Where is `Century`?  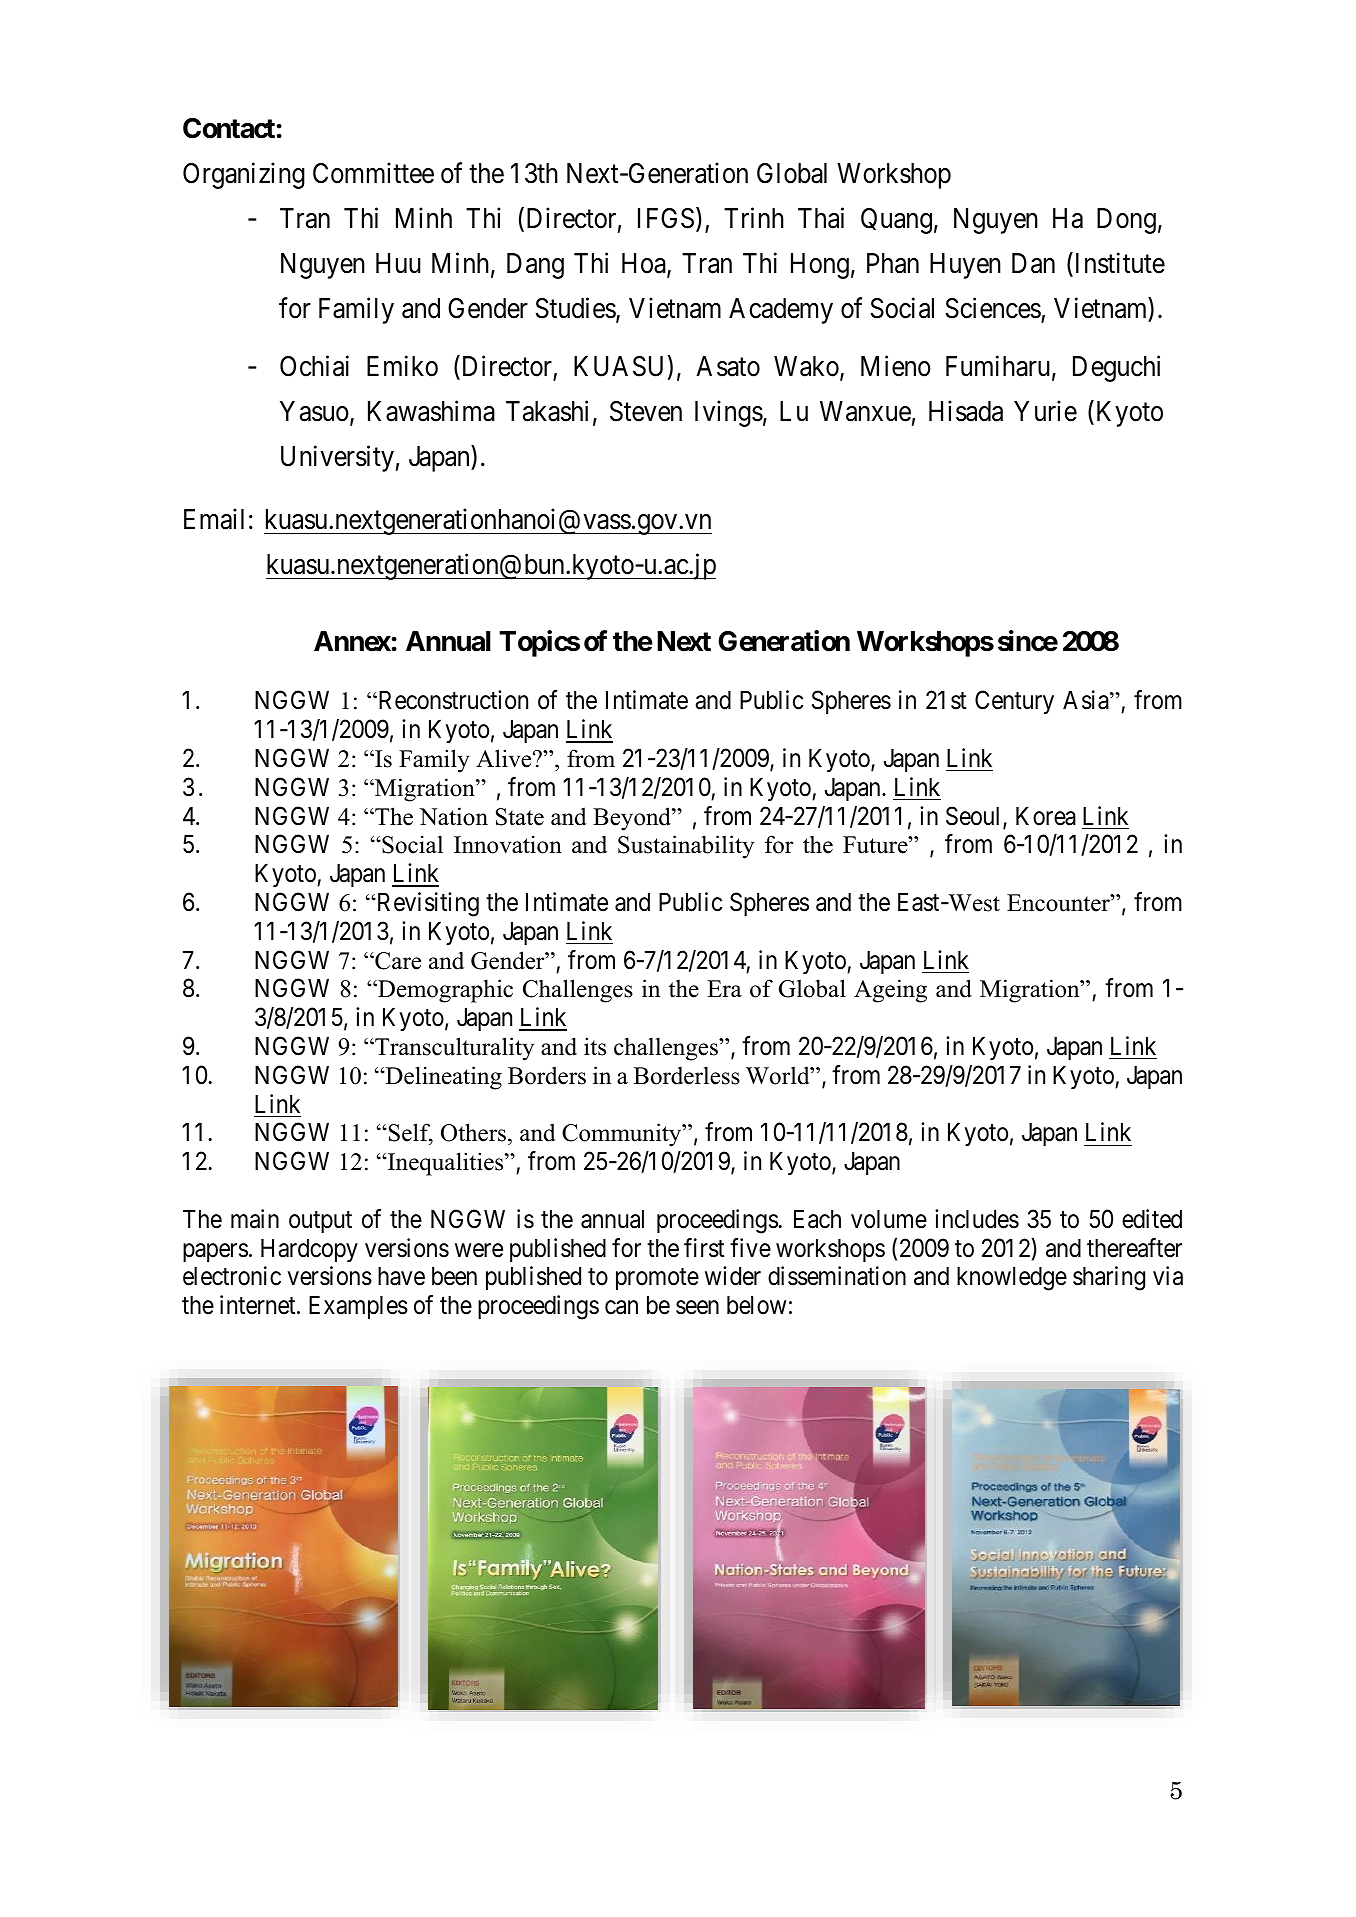
Century is located at coordinates (1014, 702).
